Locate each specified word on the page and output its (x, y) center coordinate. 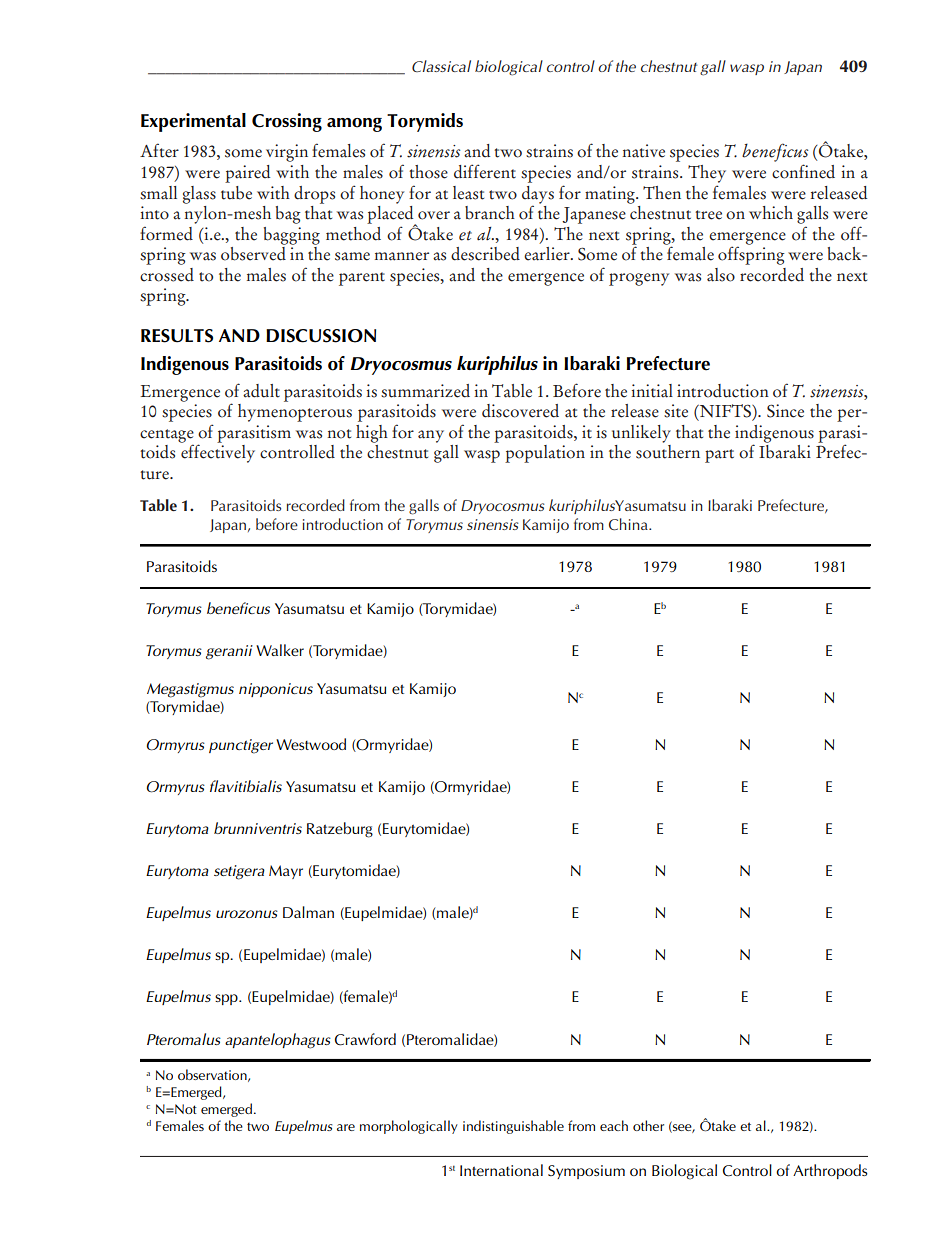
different (485, 171)
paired (247, 174)
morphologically (409, 1127)
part (719, 456)
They (707, 174)
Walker (280, 650)
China (629, 524)
